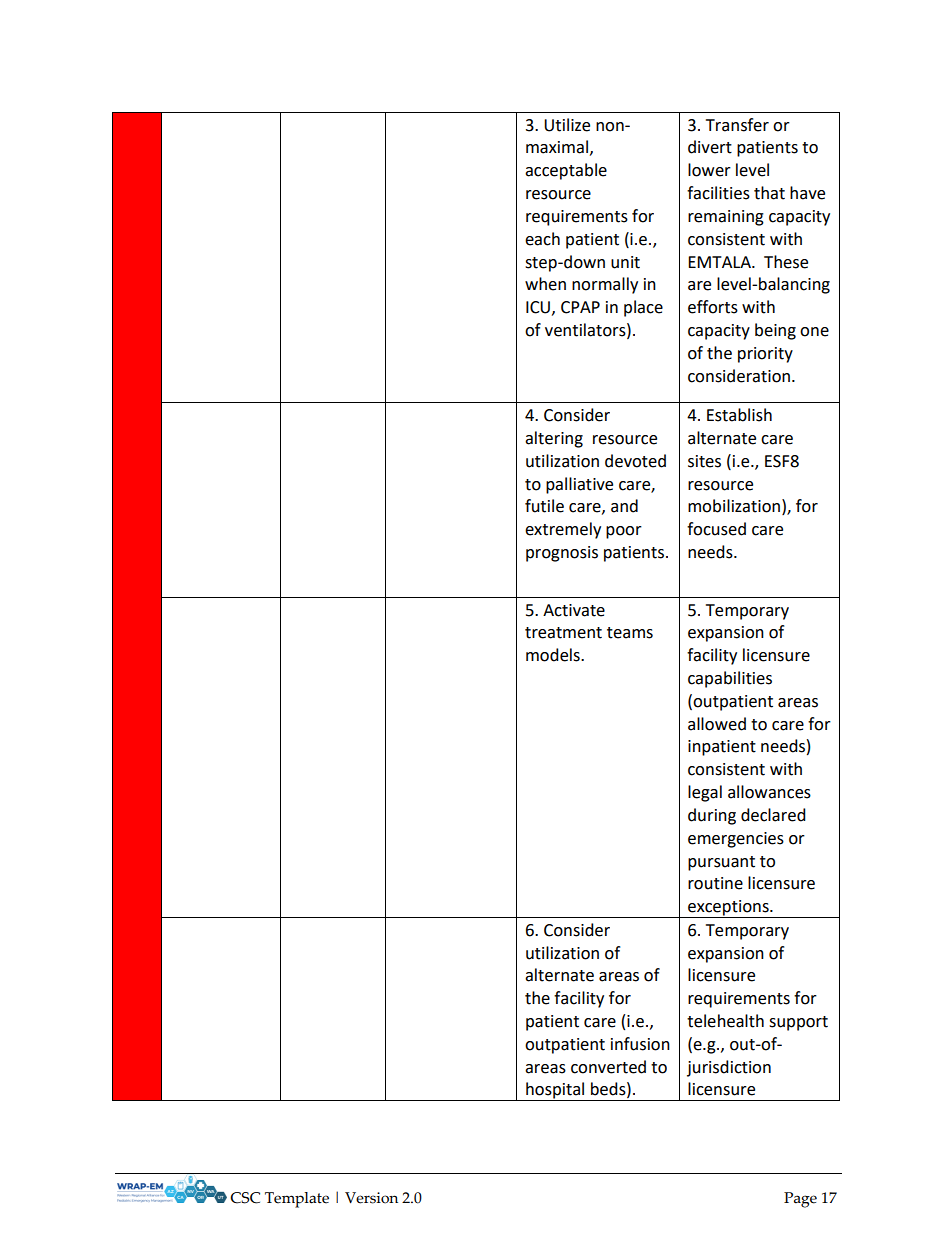  I want to click on hospital, so click(555, 1091).
